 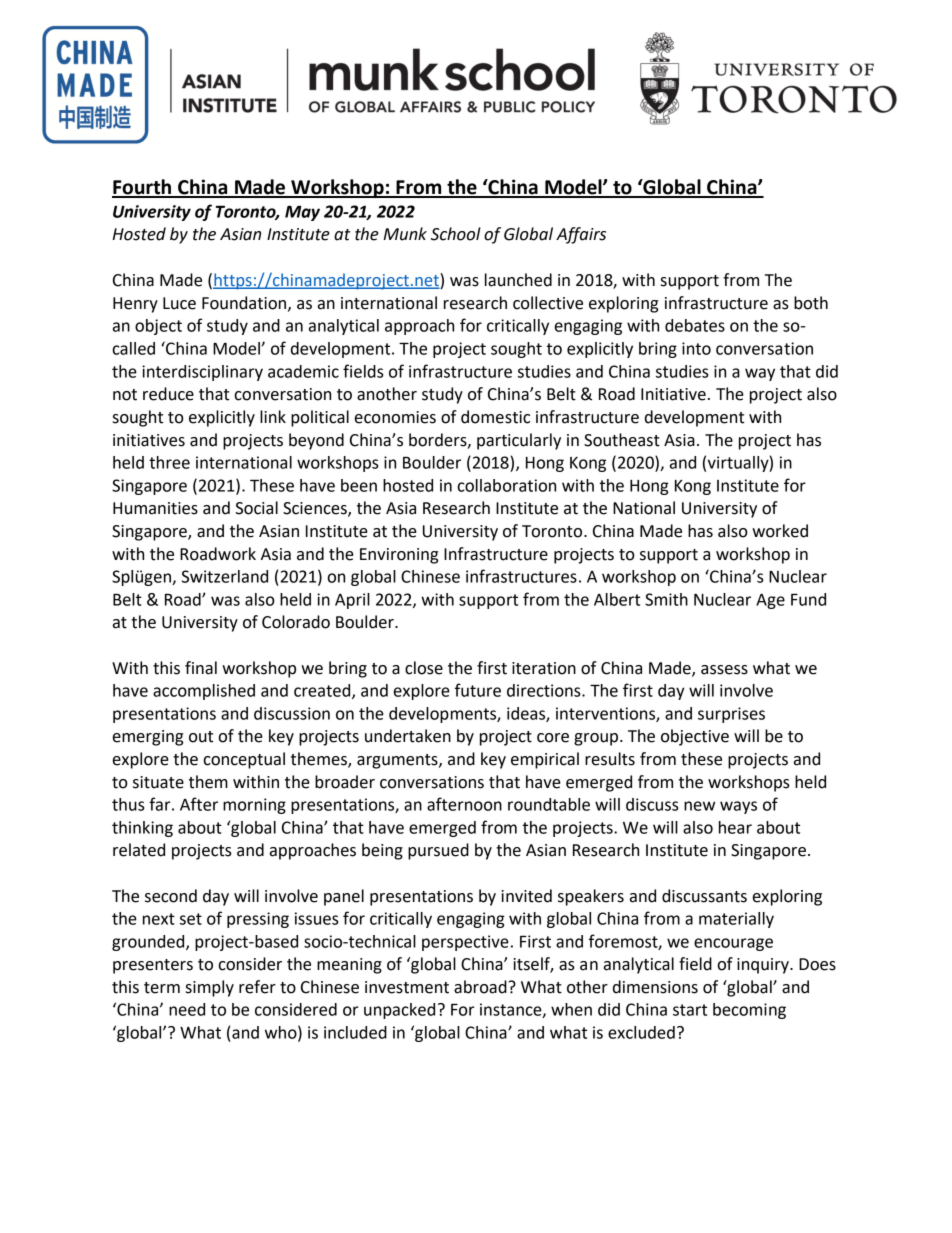 I want to click on ways, so click(x=738, y=807).
